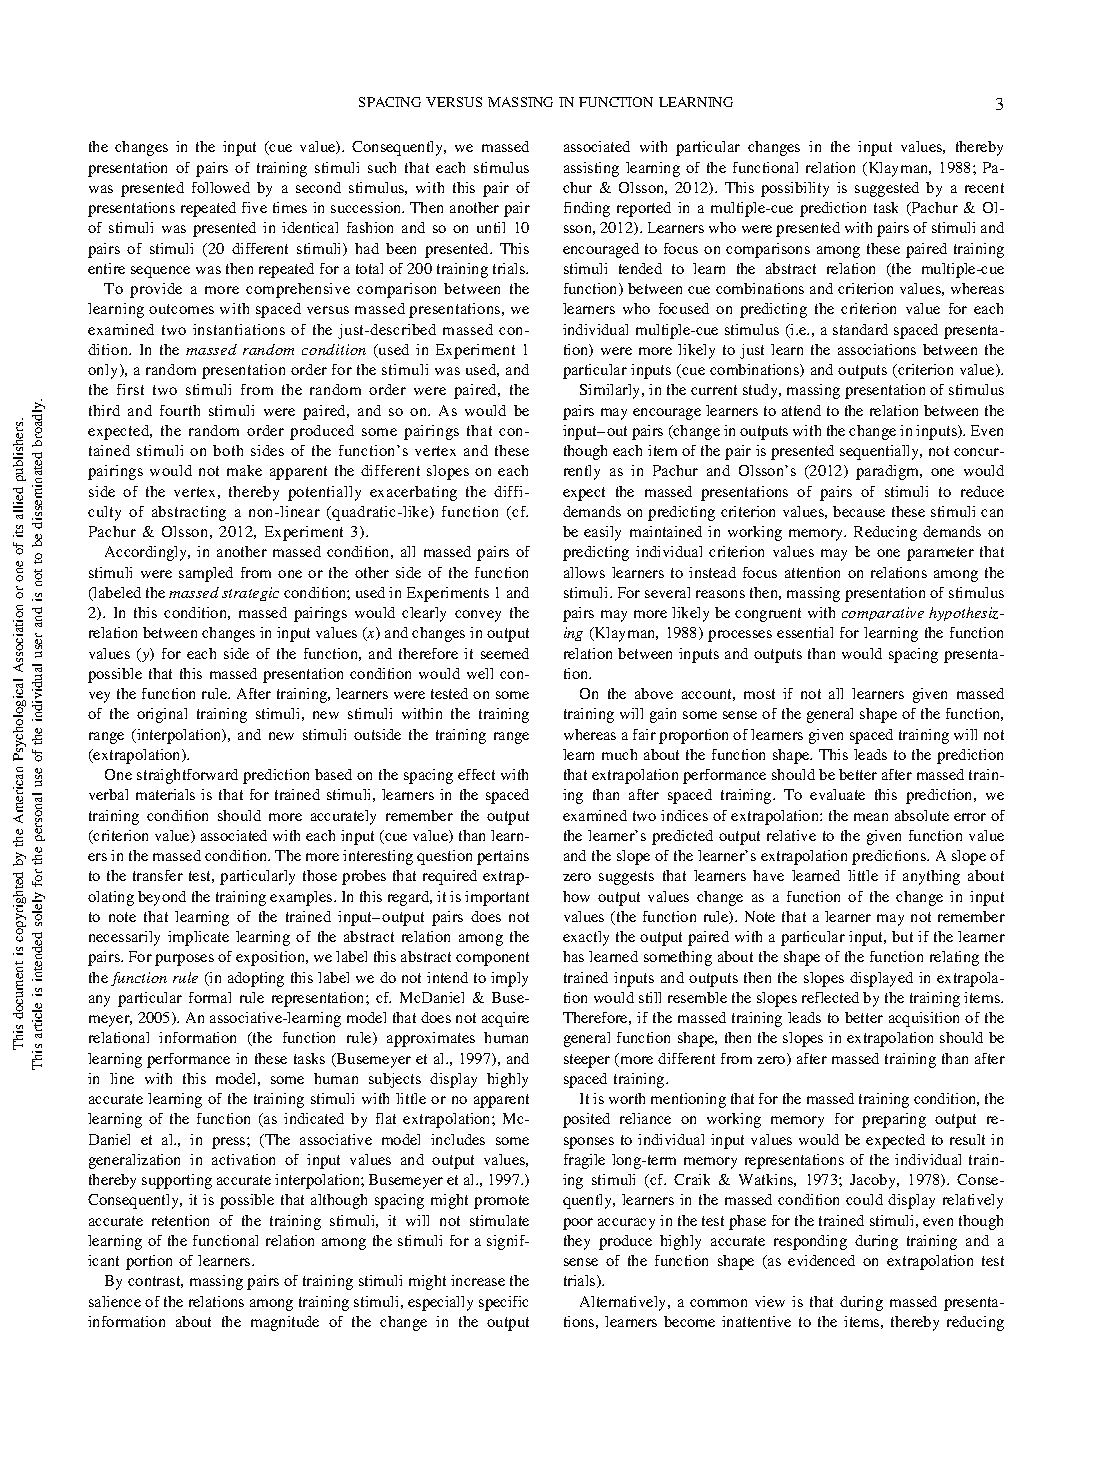  I want to click on allows, so click(584, 572).
